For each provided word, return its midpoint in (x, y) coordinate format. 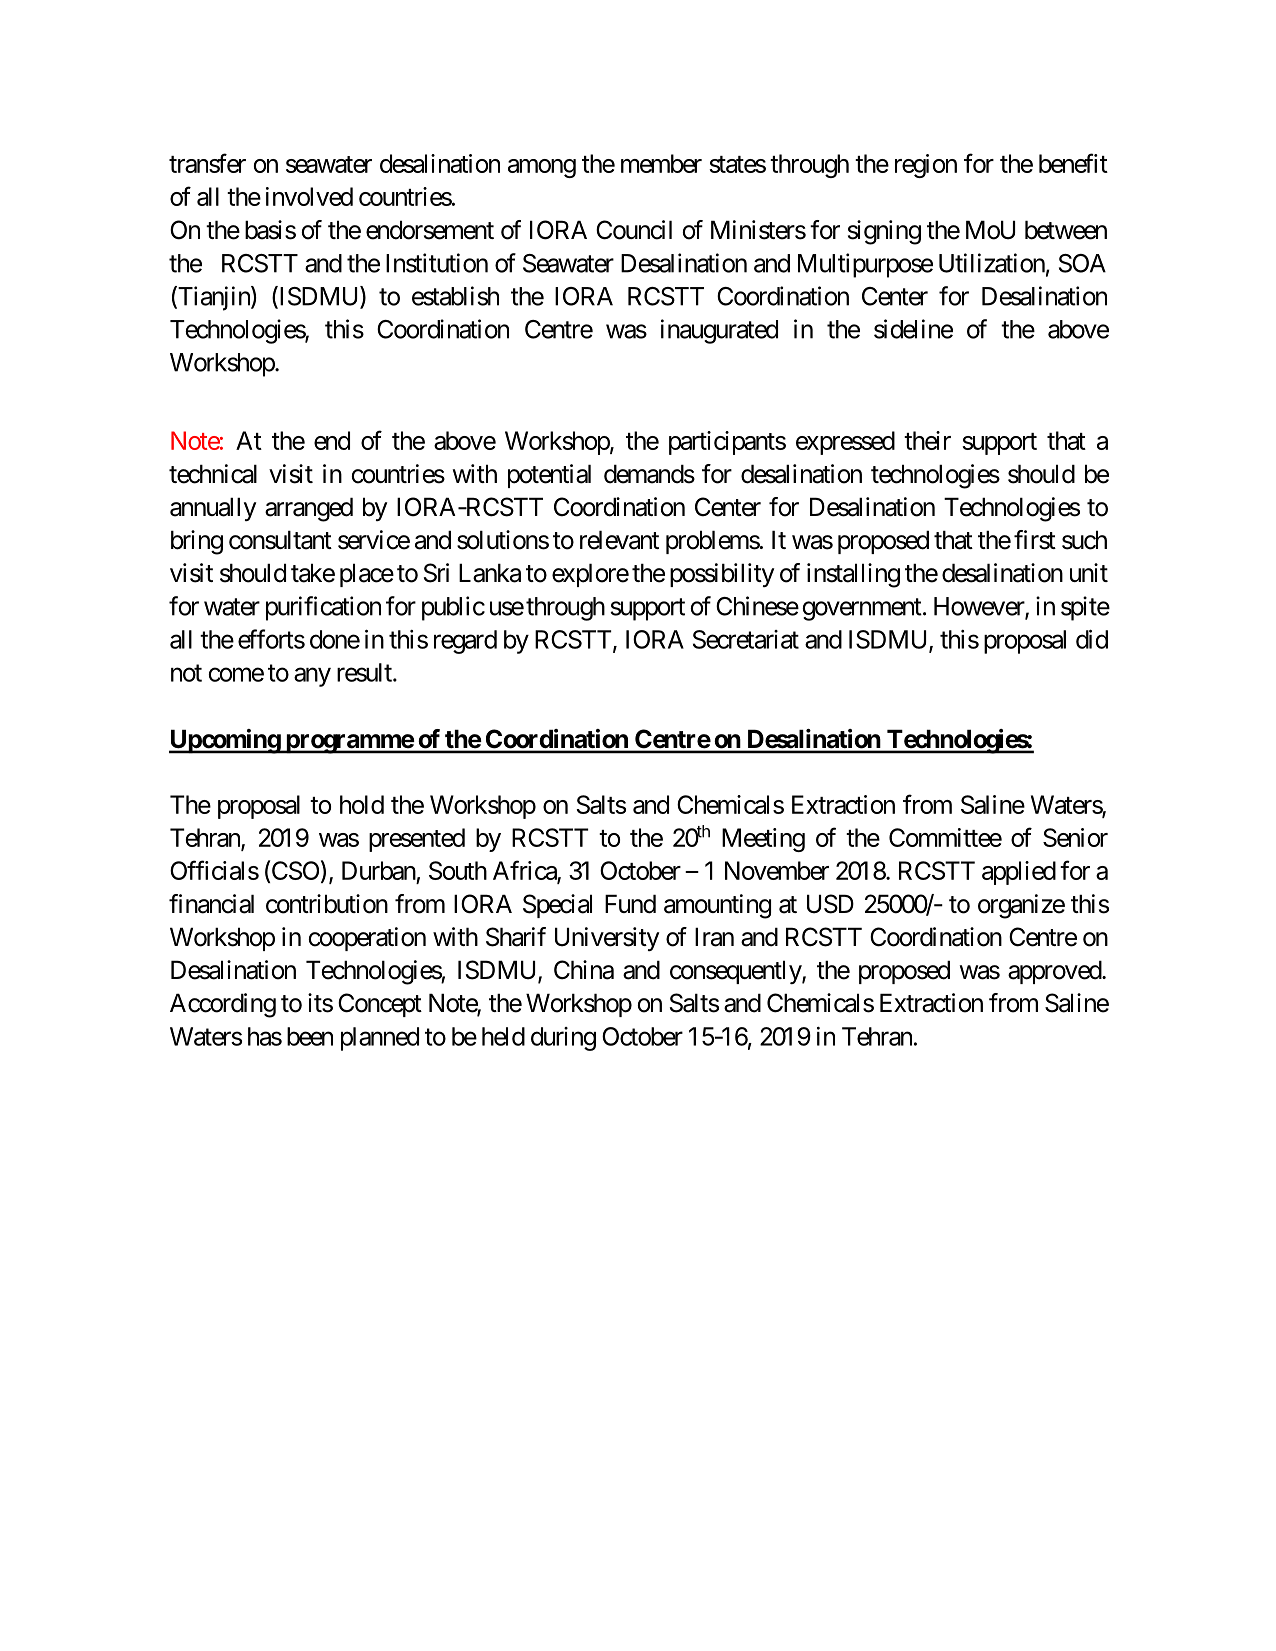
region (926, 166)
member (661, 163)
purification (323, 608)
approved (1055, 972)
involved (309, 196)
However (980, 607)
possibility (722, 575)
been (310, 1036)
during (563, 1039)
